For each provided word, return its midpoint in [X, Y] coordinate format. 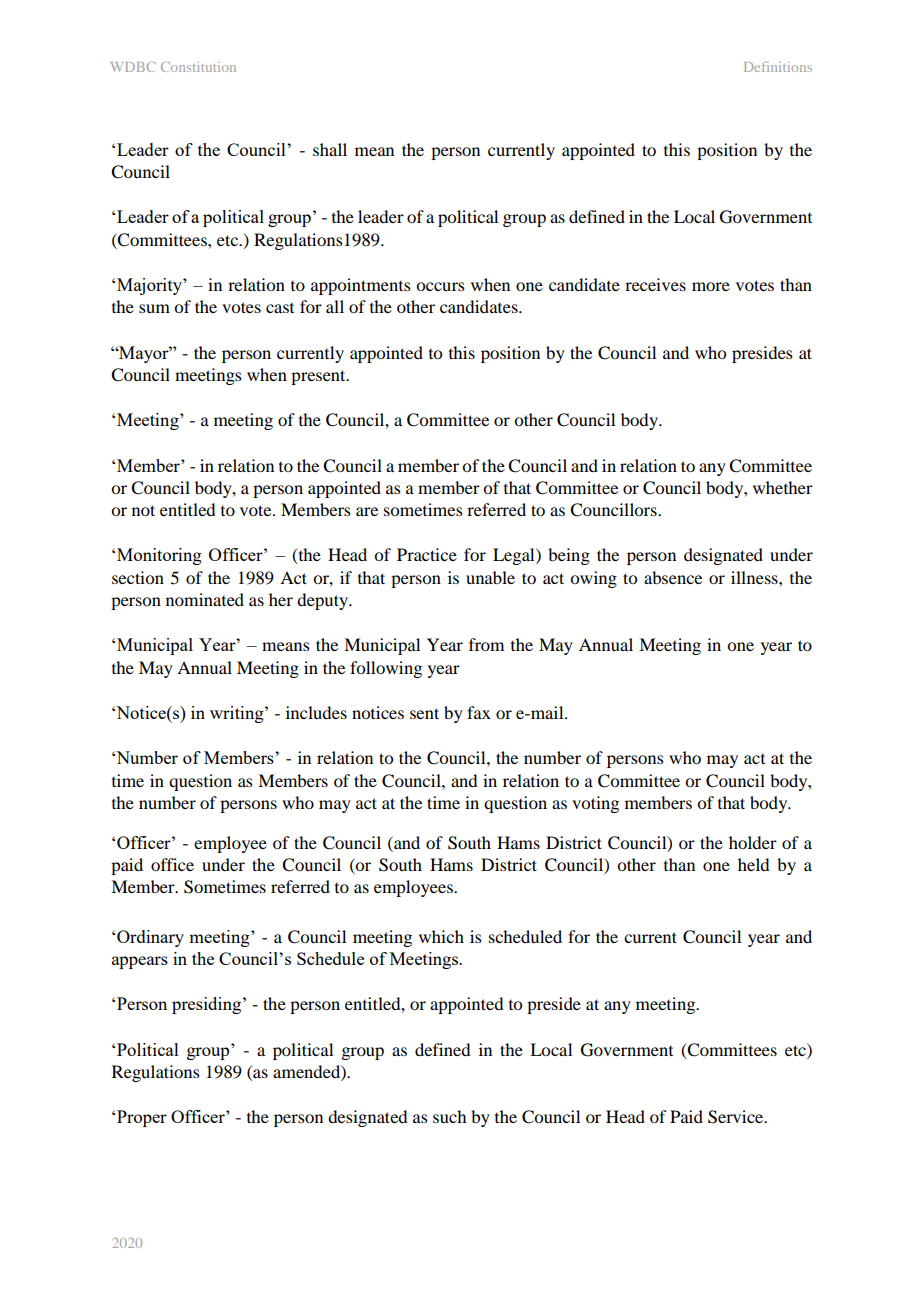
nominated [205, 599]
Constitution [198, 67]
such [449, 1116]
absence [673, 577]
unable [490, 577]
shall [330, 149]
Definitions [778, 67]
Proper [142, 1118]
